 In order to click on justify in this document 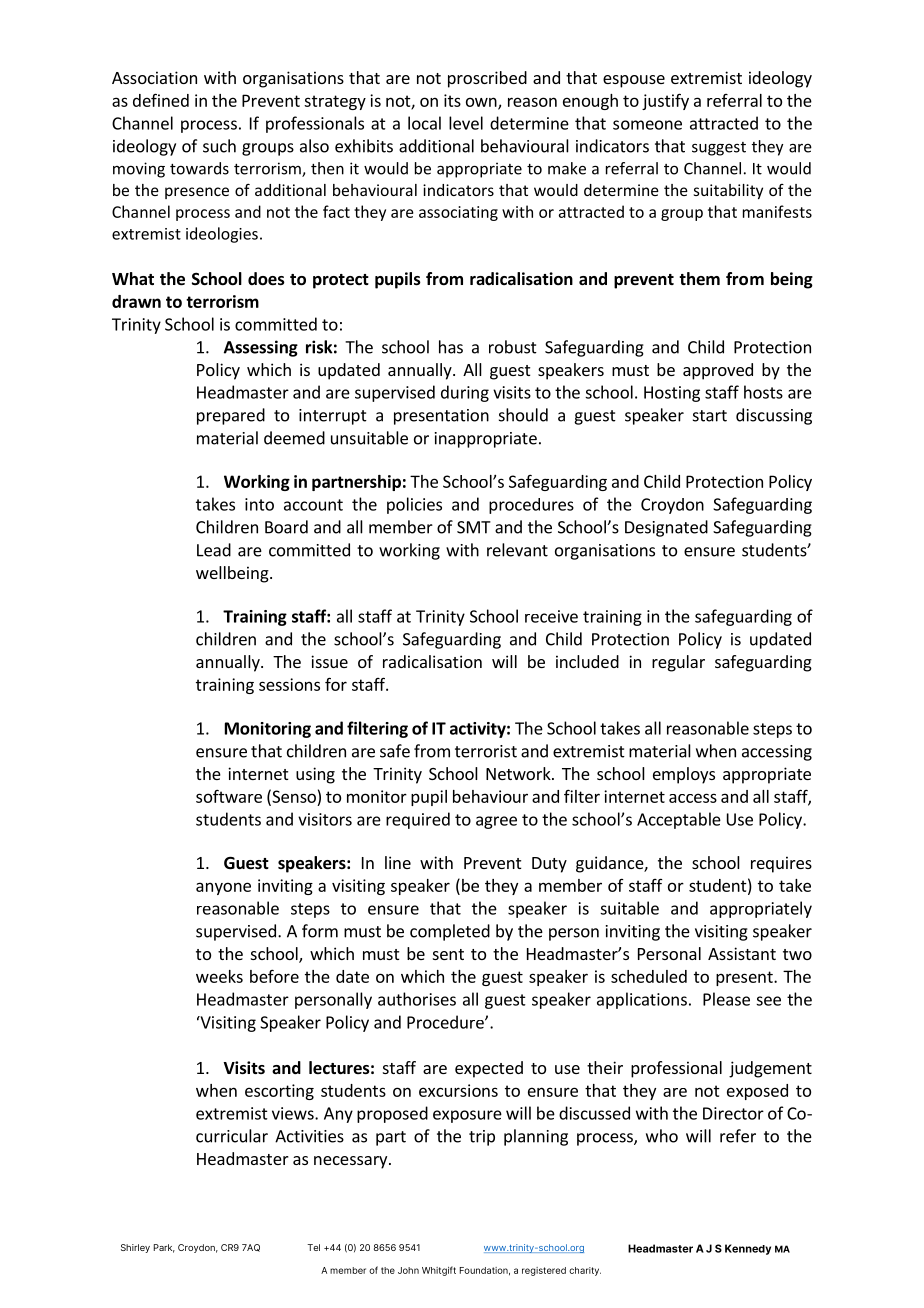, I will do `click(665, 101)`.
